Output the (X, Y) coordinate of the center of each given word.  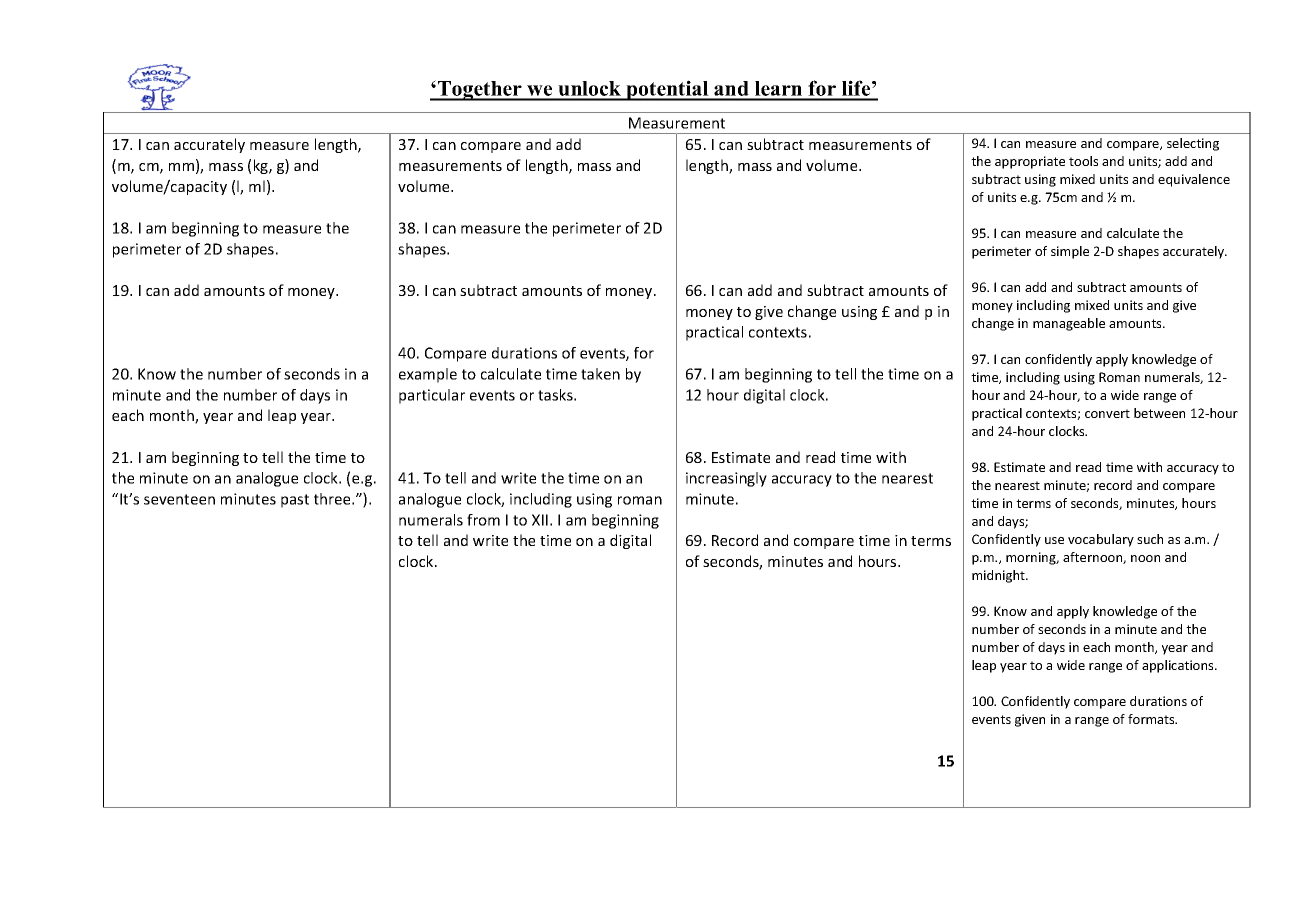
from (483, 520)
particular (432, 396)
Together (480, 91)
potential (667, 90)
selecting (1193, 144)
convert (1107, 413)
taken (600, 374)
